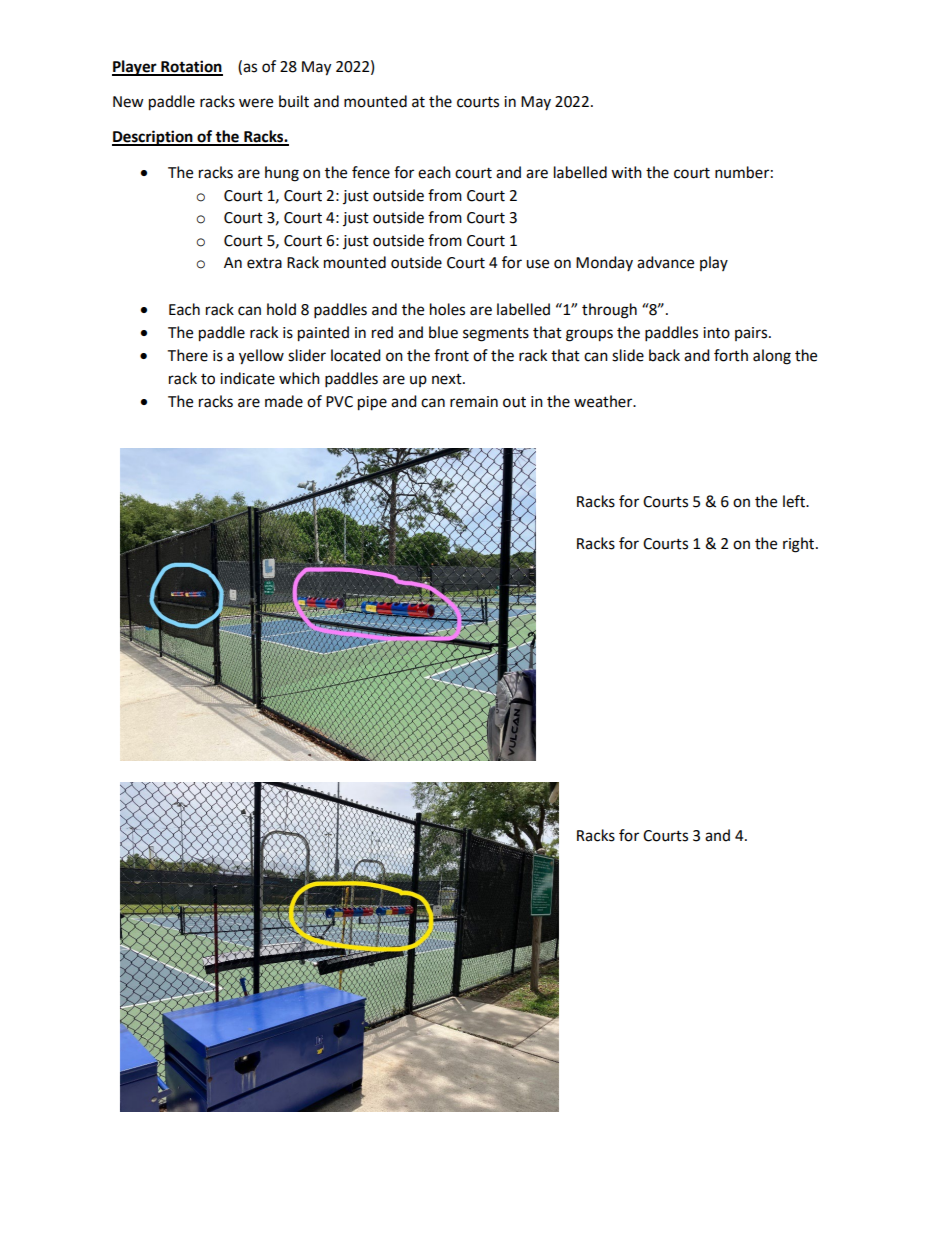 The width and height of the page is (952, 1233). I want to click on holes, so click(447, 309).
